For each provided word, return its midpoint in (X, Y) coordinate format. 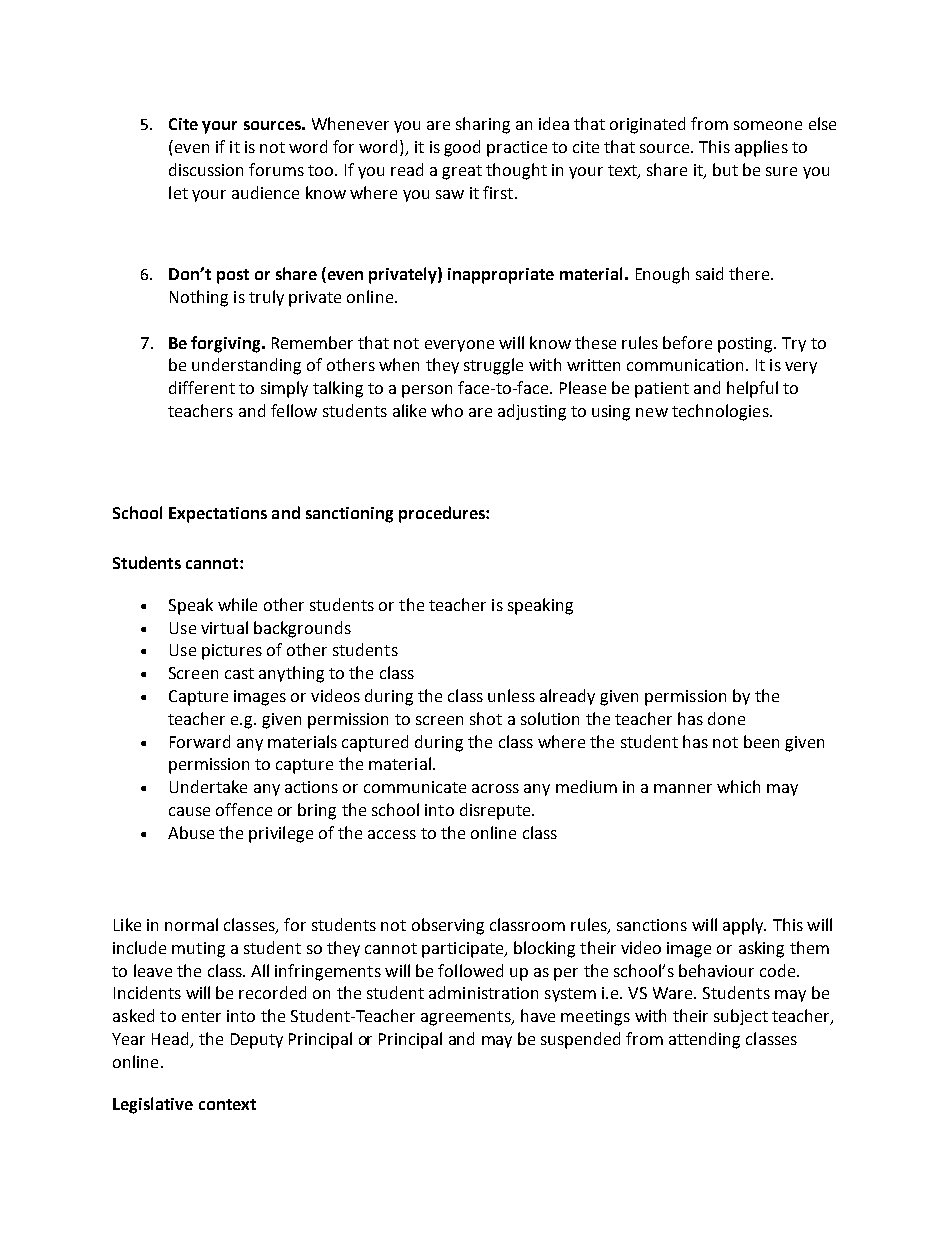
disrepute (496, 811)
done (726, 718)
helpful (752, 389)
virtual (224, 627)
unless (511, 695)
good (462, 148)
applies (761, 148)
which (738, 786)
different (202, 387)
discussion (206, 169)
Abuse (191, 832)
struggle (493, 366)
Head (171, 1040)
